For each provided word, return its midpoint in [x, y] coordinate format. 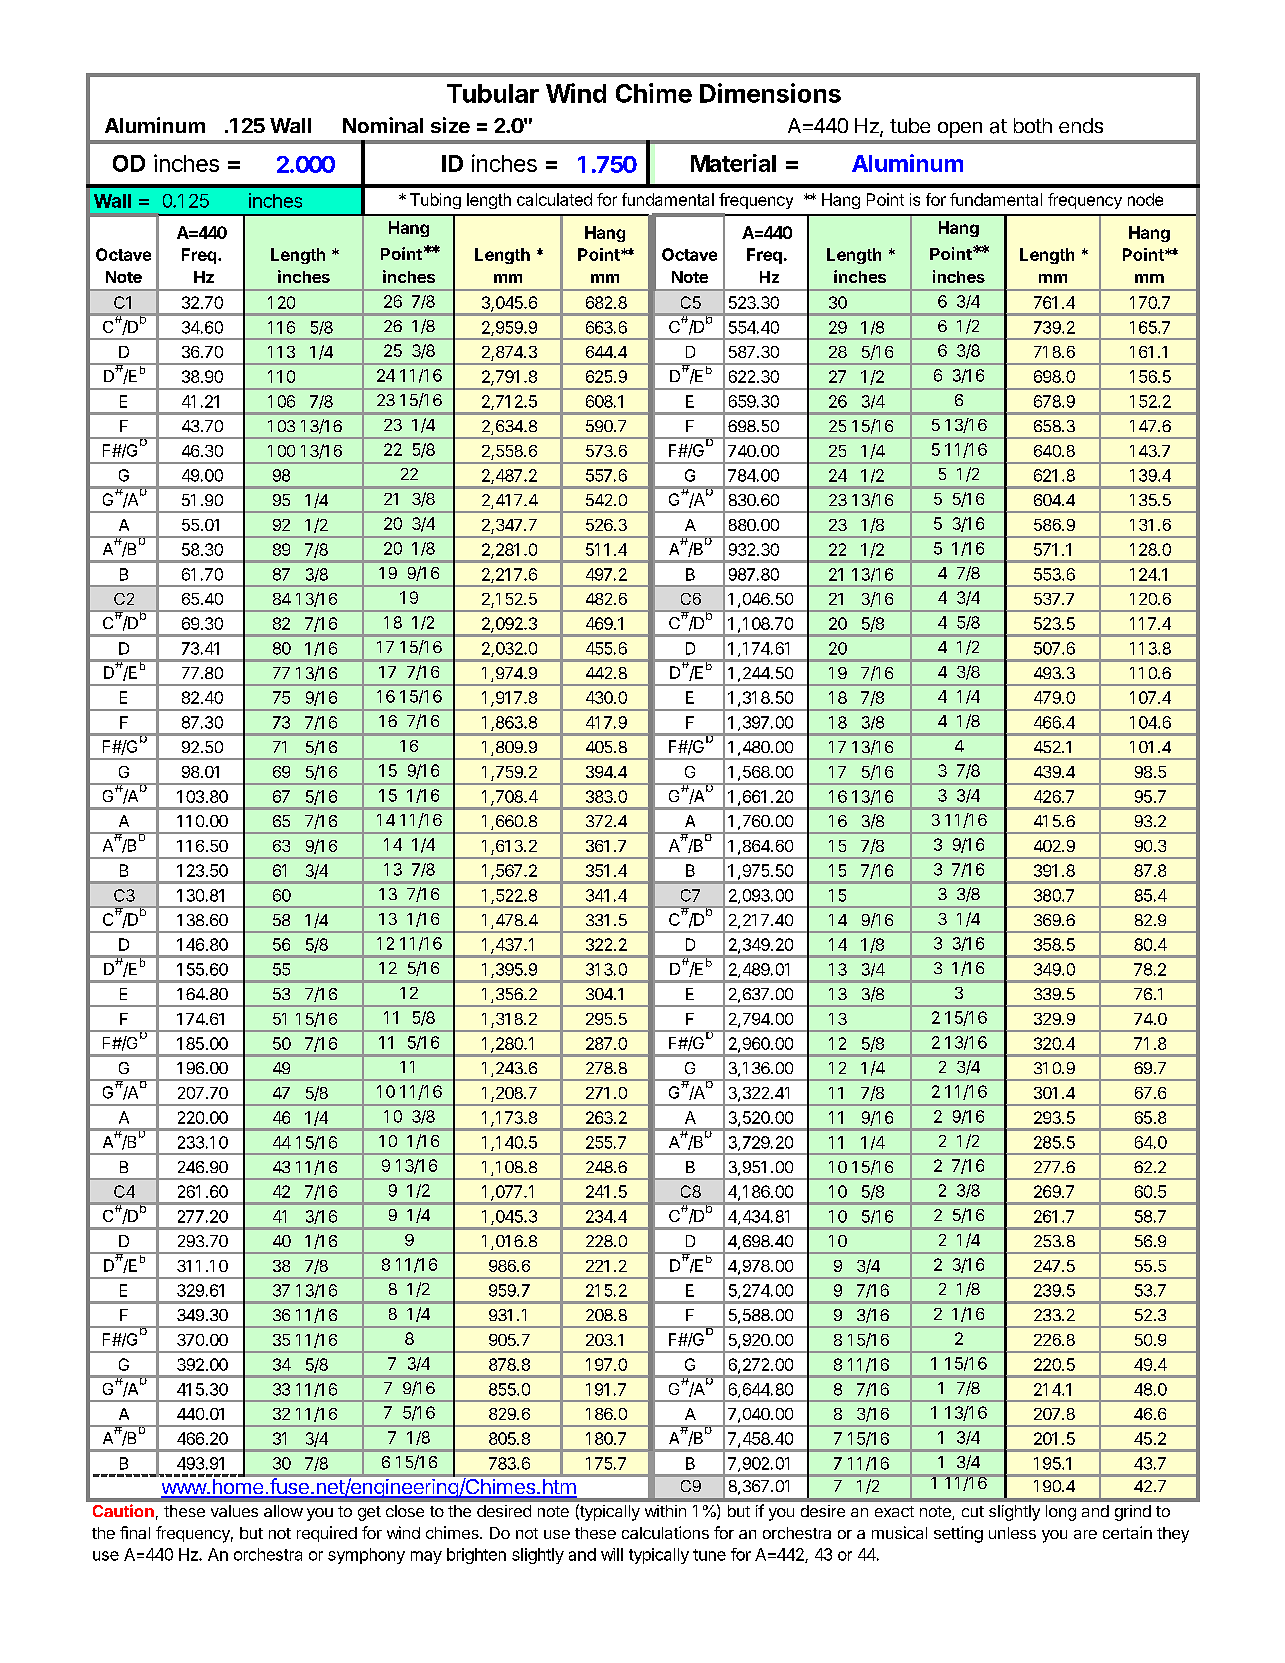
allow [283, 1511]
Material [733, 163]
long [1061, 1513]
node [1145, 199]
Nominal [383, 125]
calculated [554, 199]
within [665, 1511]
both [1033, 125]
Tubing [435, 201]
